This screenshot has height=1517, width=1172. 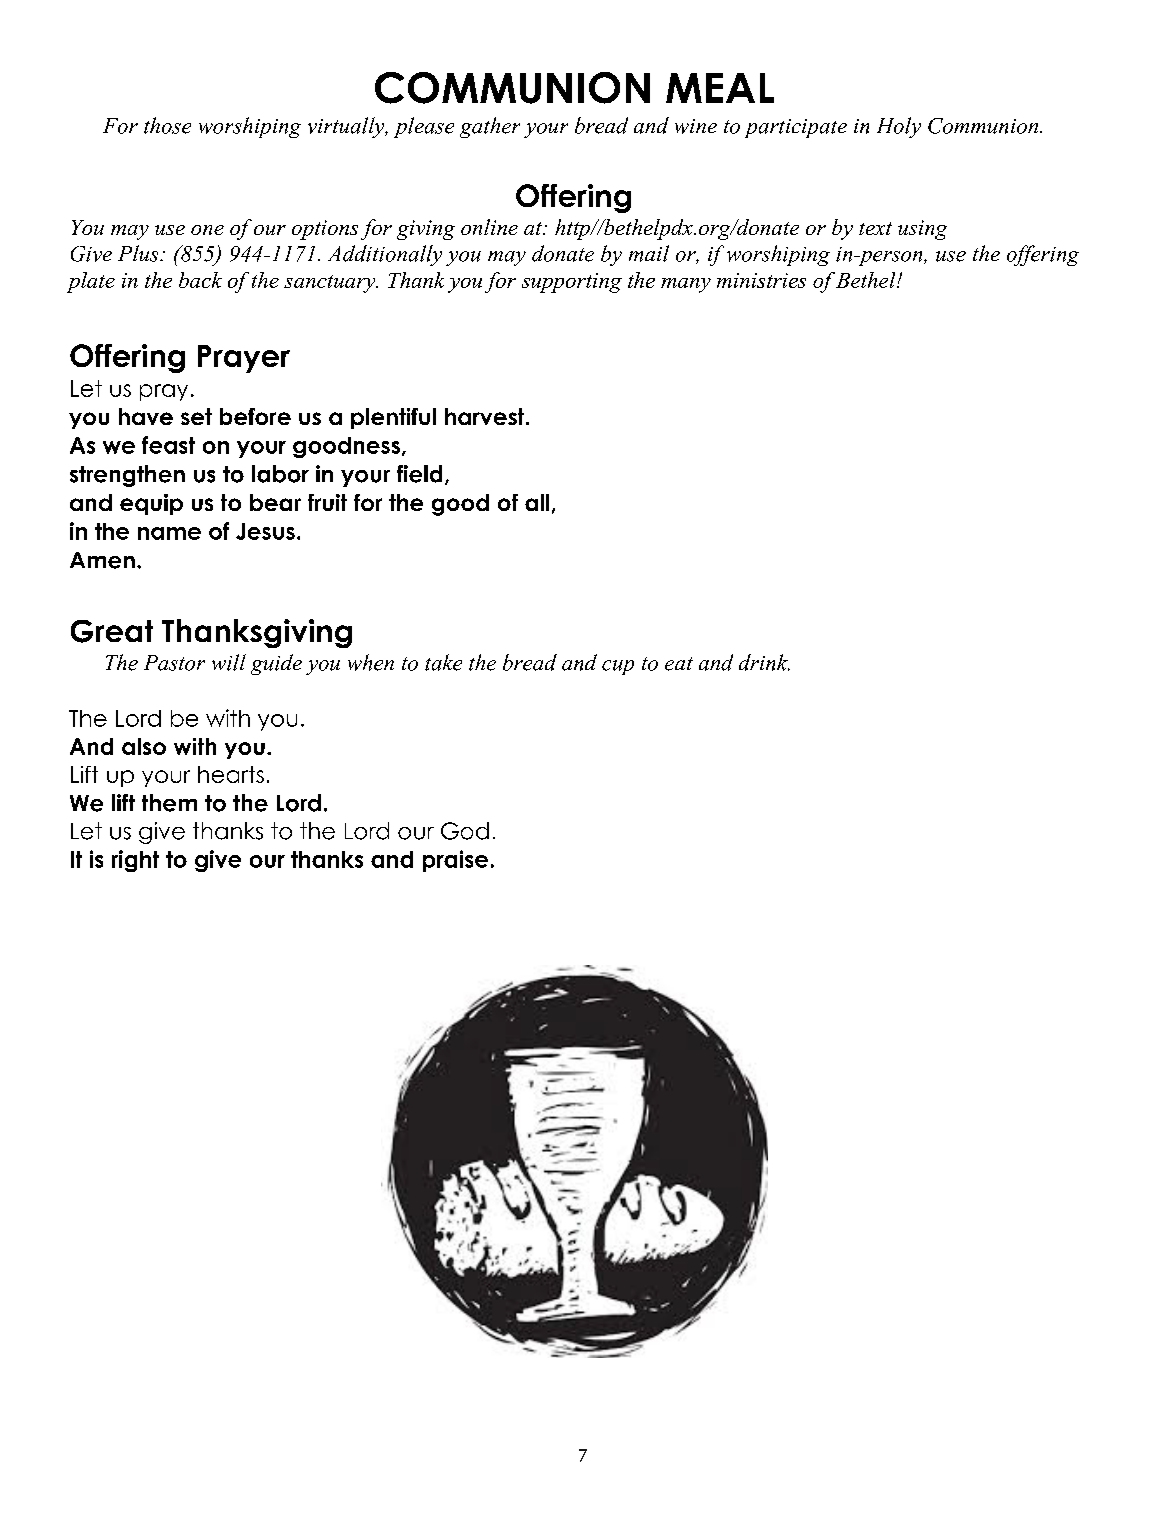 I want to click on gather, so click(x=490, y=127).
